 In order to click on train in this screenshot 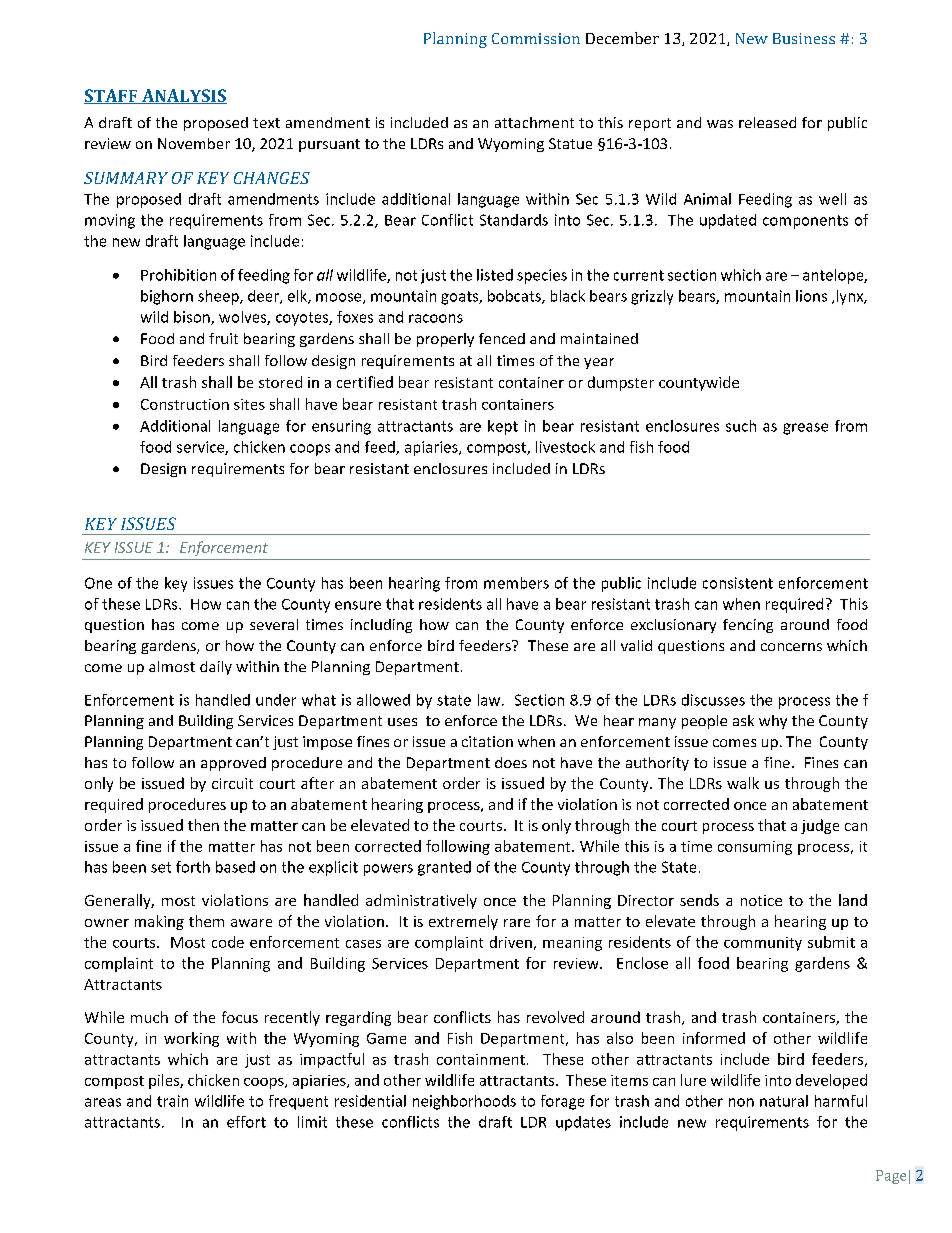, I will do `click(172, 1101)`.
